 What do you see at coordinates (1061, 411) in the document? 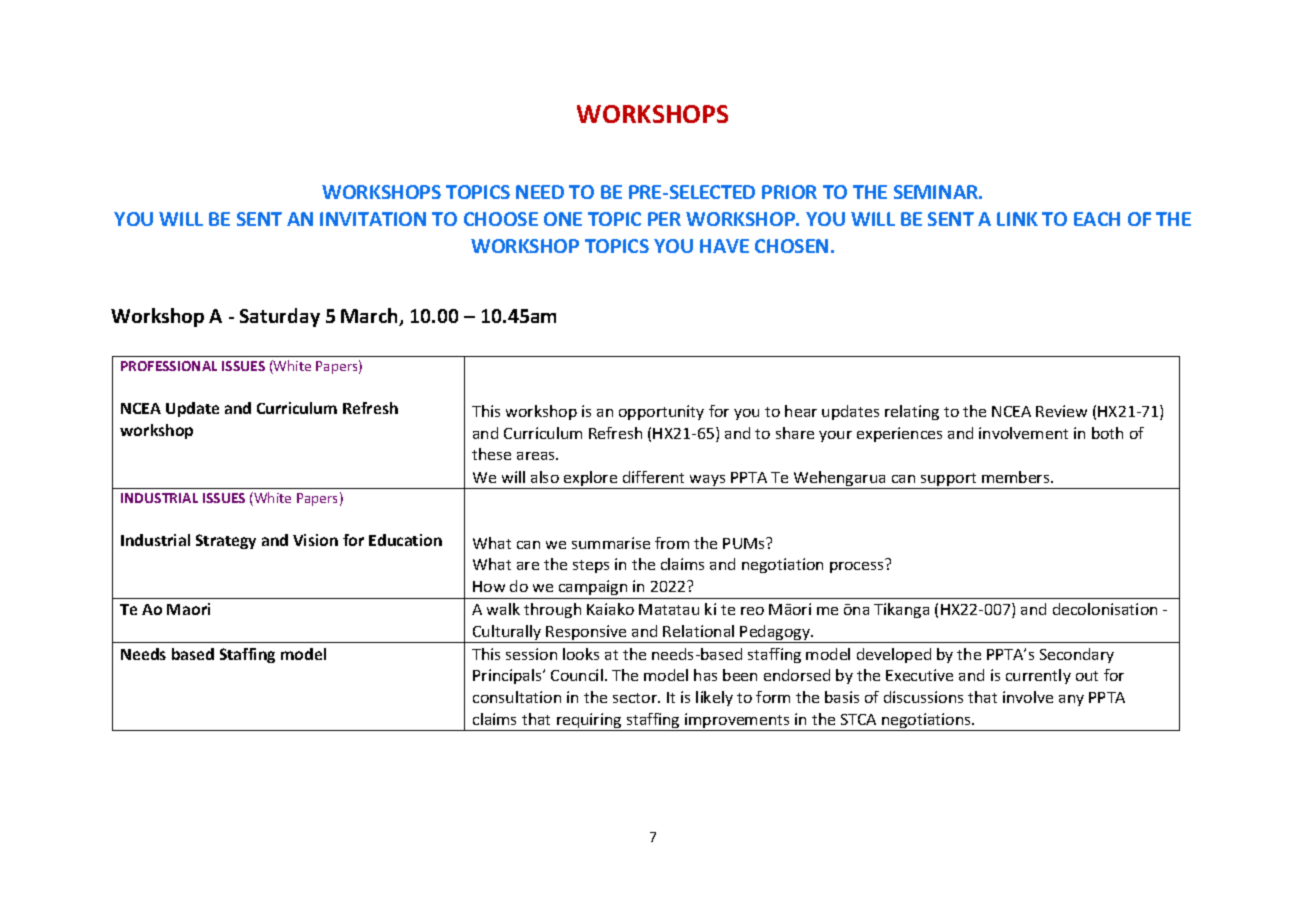
I see `Review` at bounding box center [1061, 411].
